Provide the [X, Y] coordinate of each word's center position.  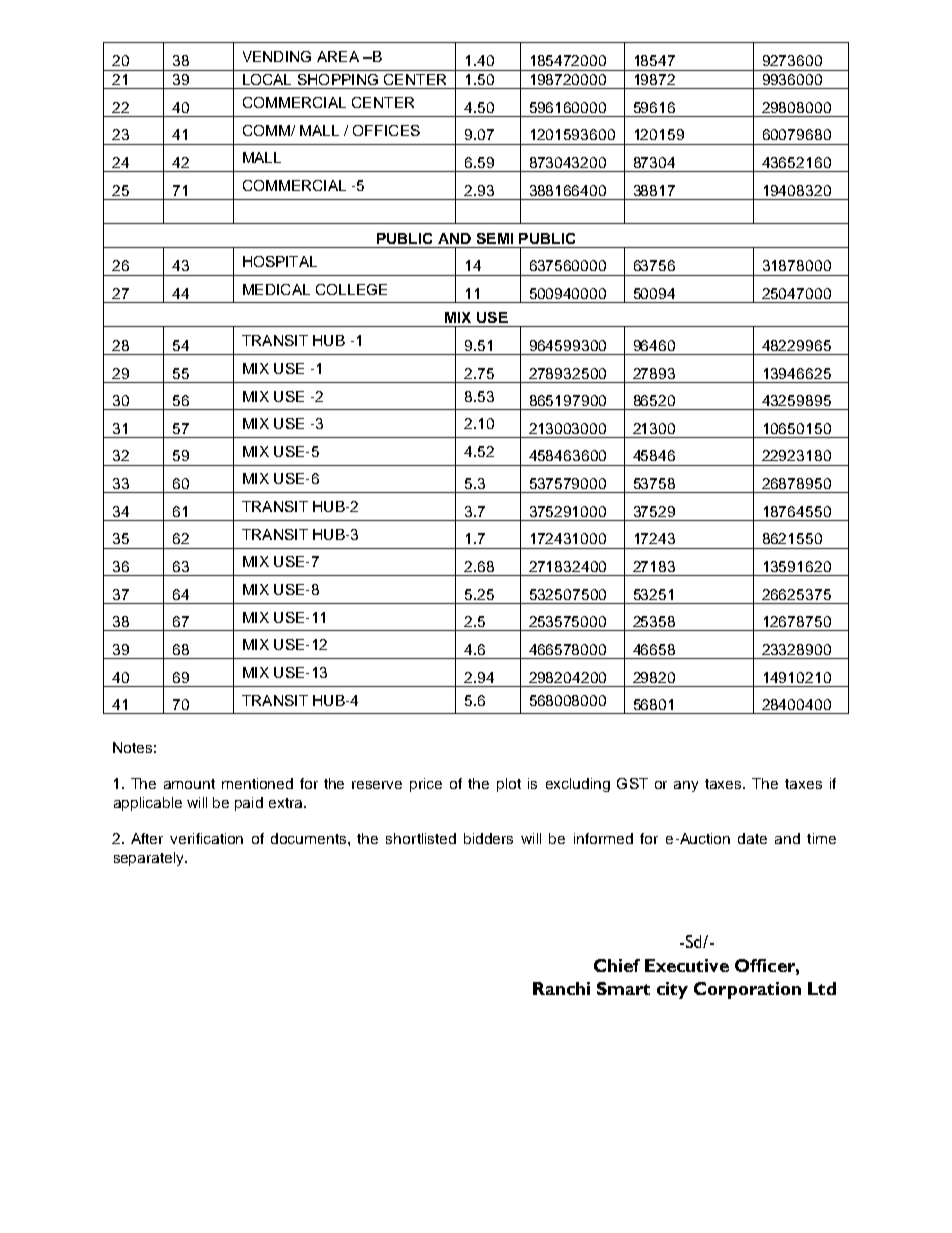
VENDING [277, 56]
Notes [132, 747]
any [686, 786]
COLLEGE [351, 289]
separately [150, 859]
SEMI [495, 238]
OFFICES [386, 130]
